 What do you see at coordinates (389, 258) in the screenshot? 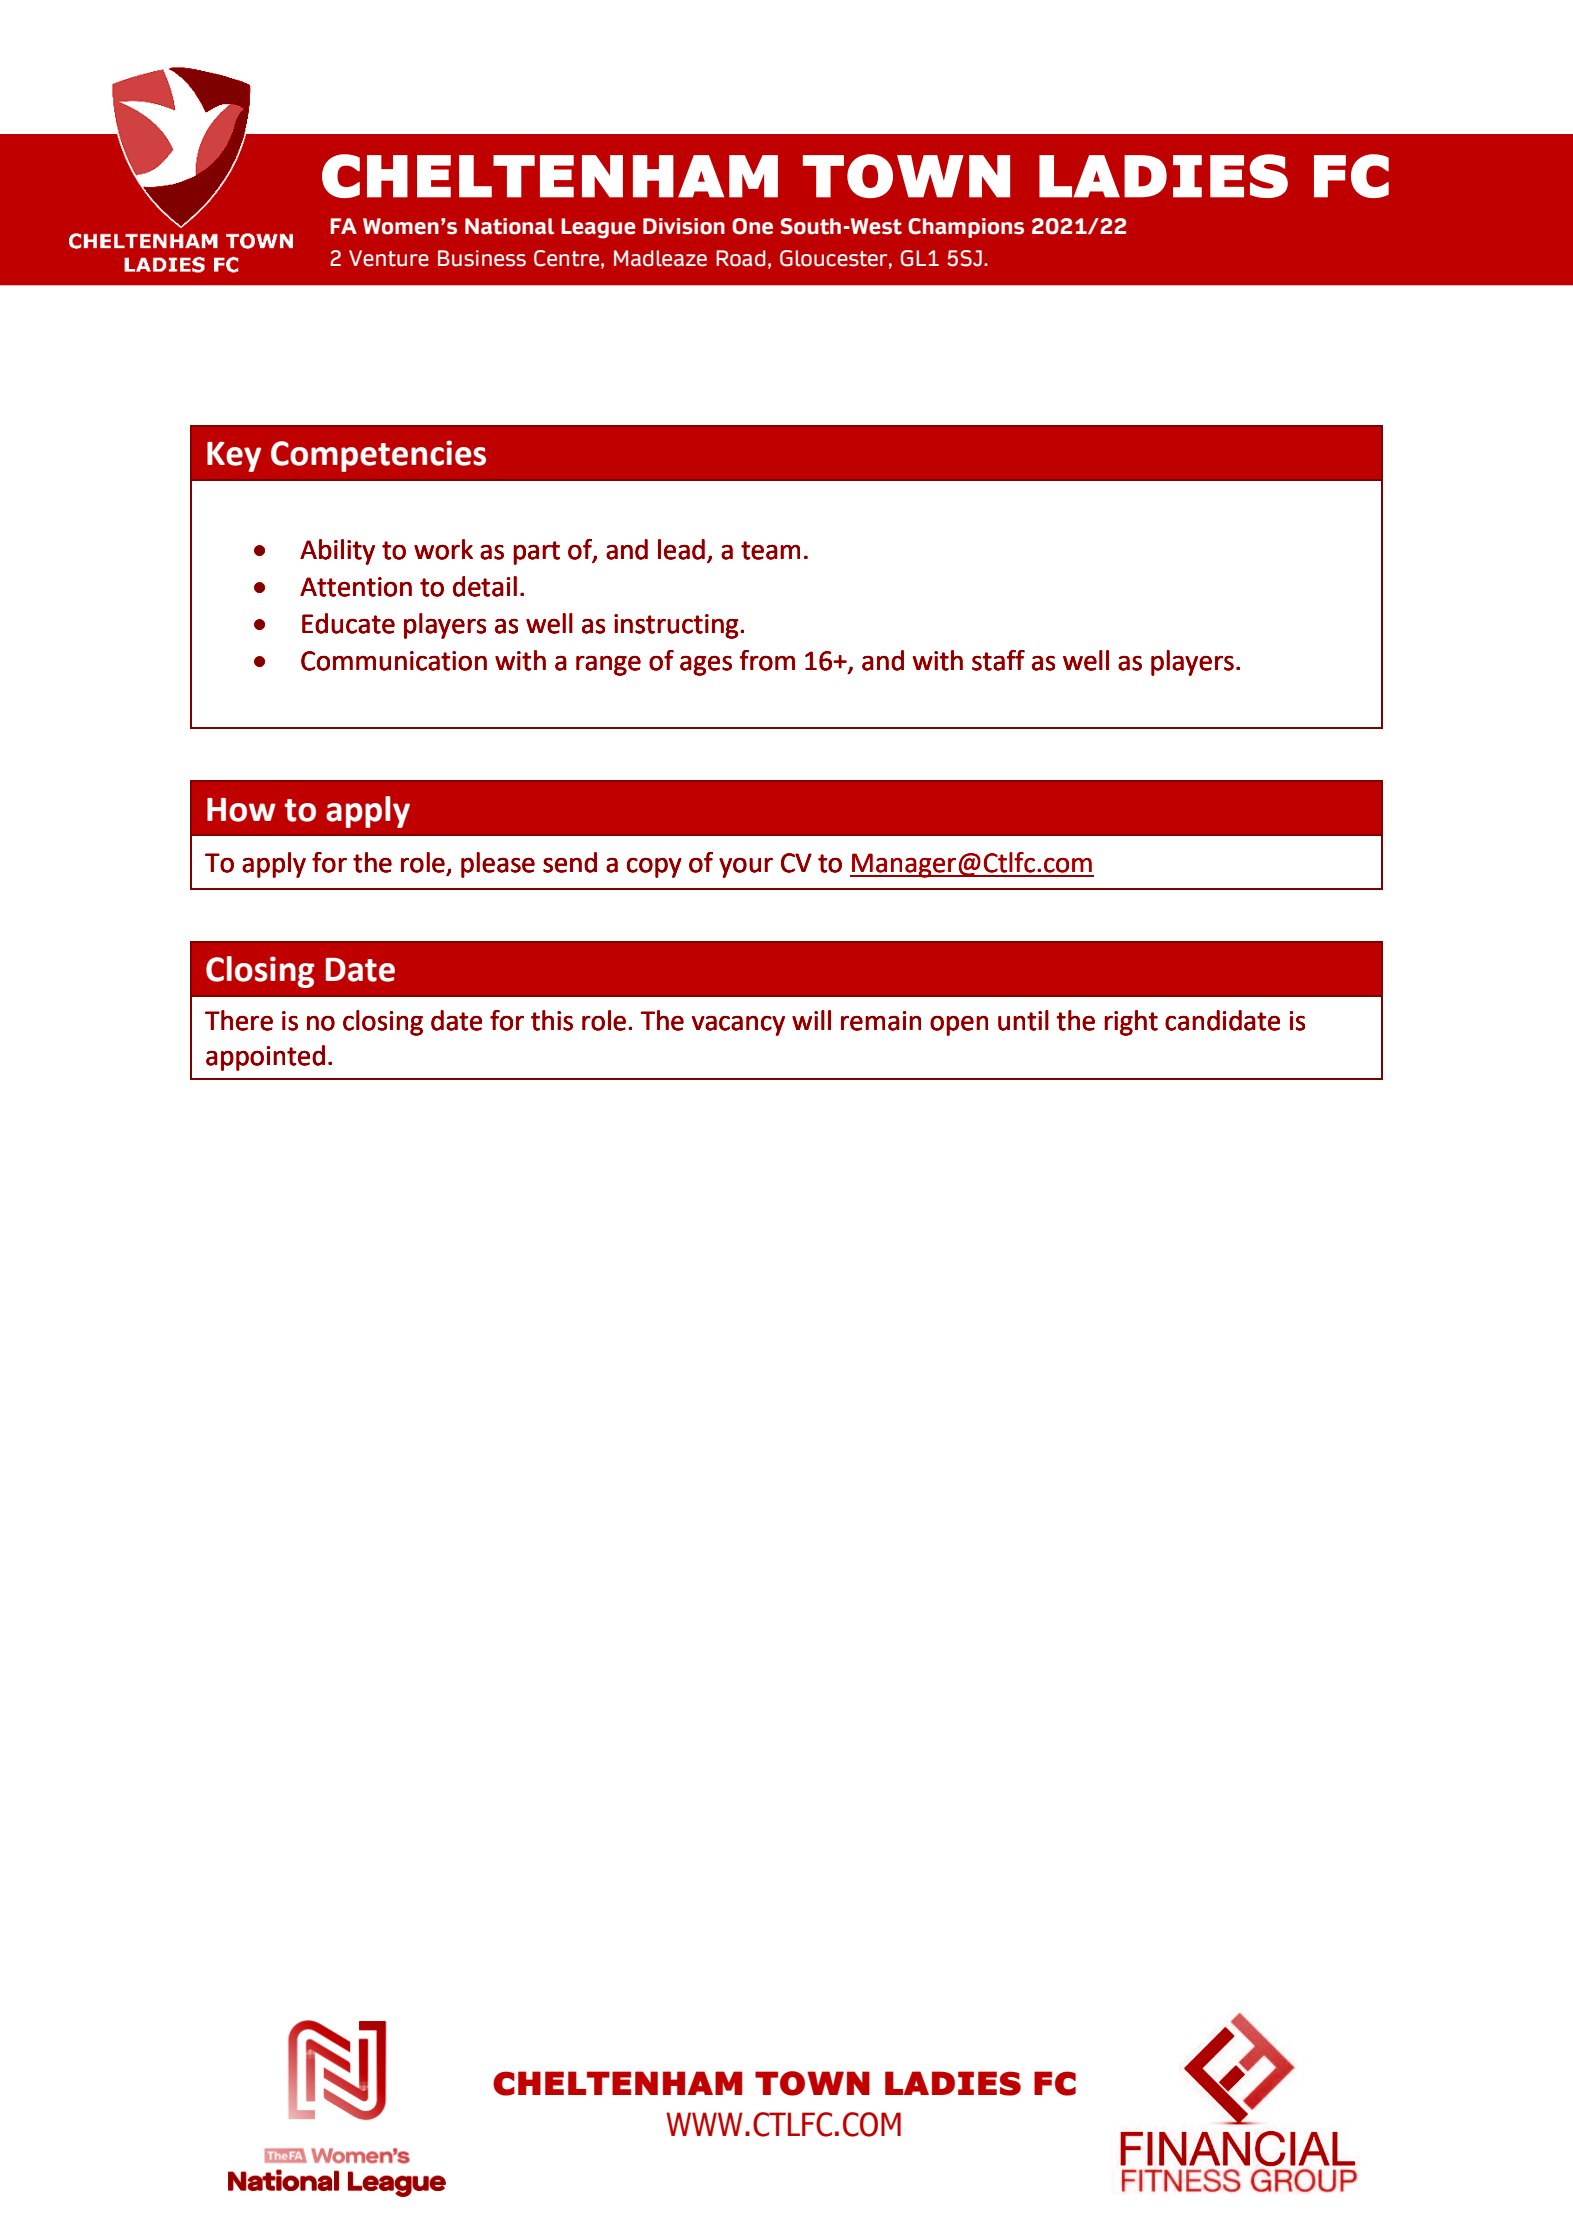
I see `Venture` at bounding box center [389, 258].
